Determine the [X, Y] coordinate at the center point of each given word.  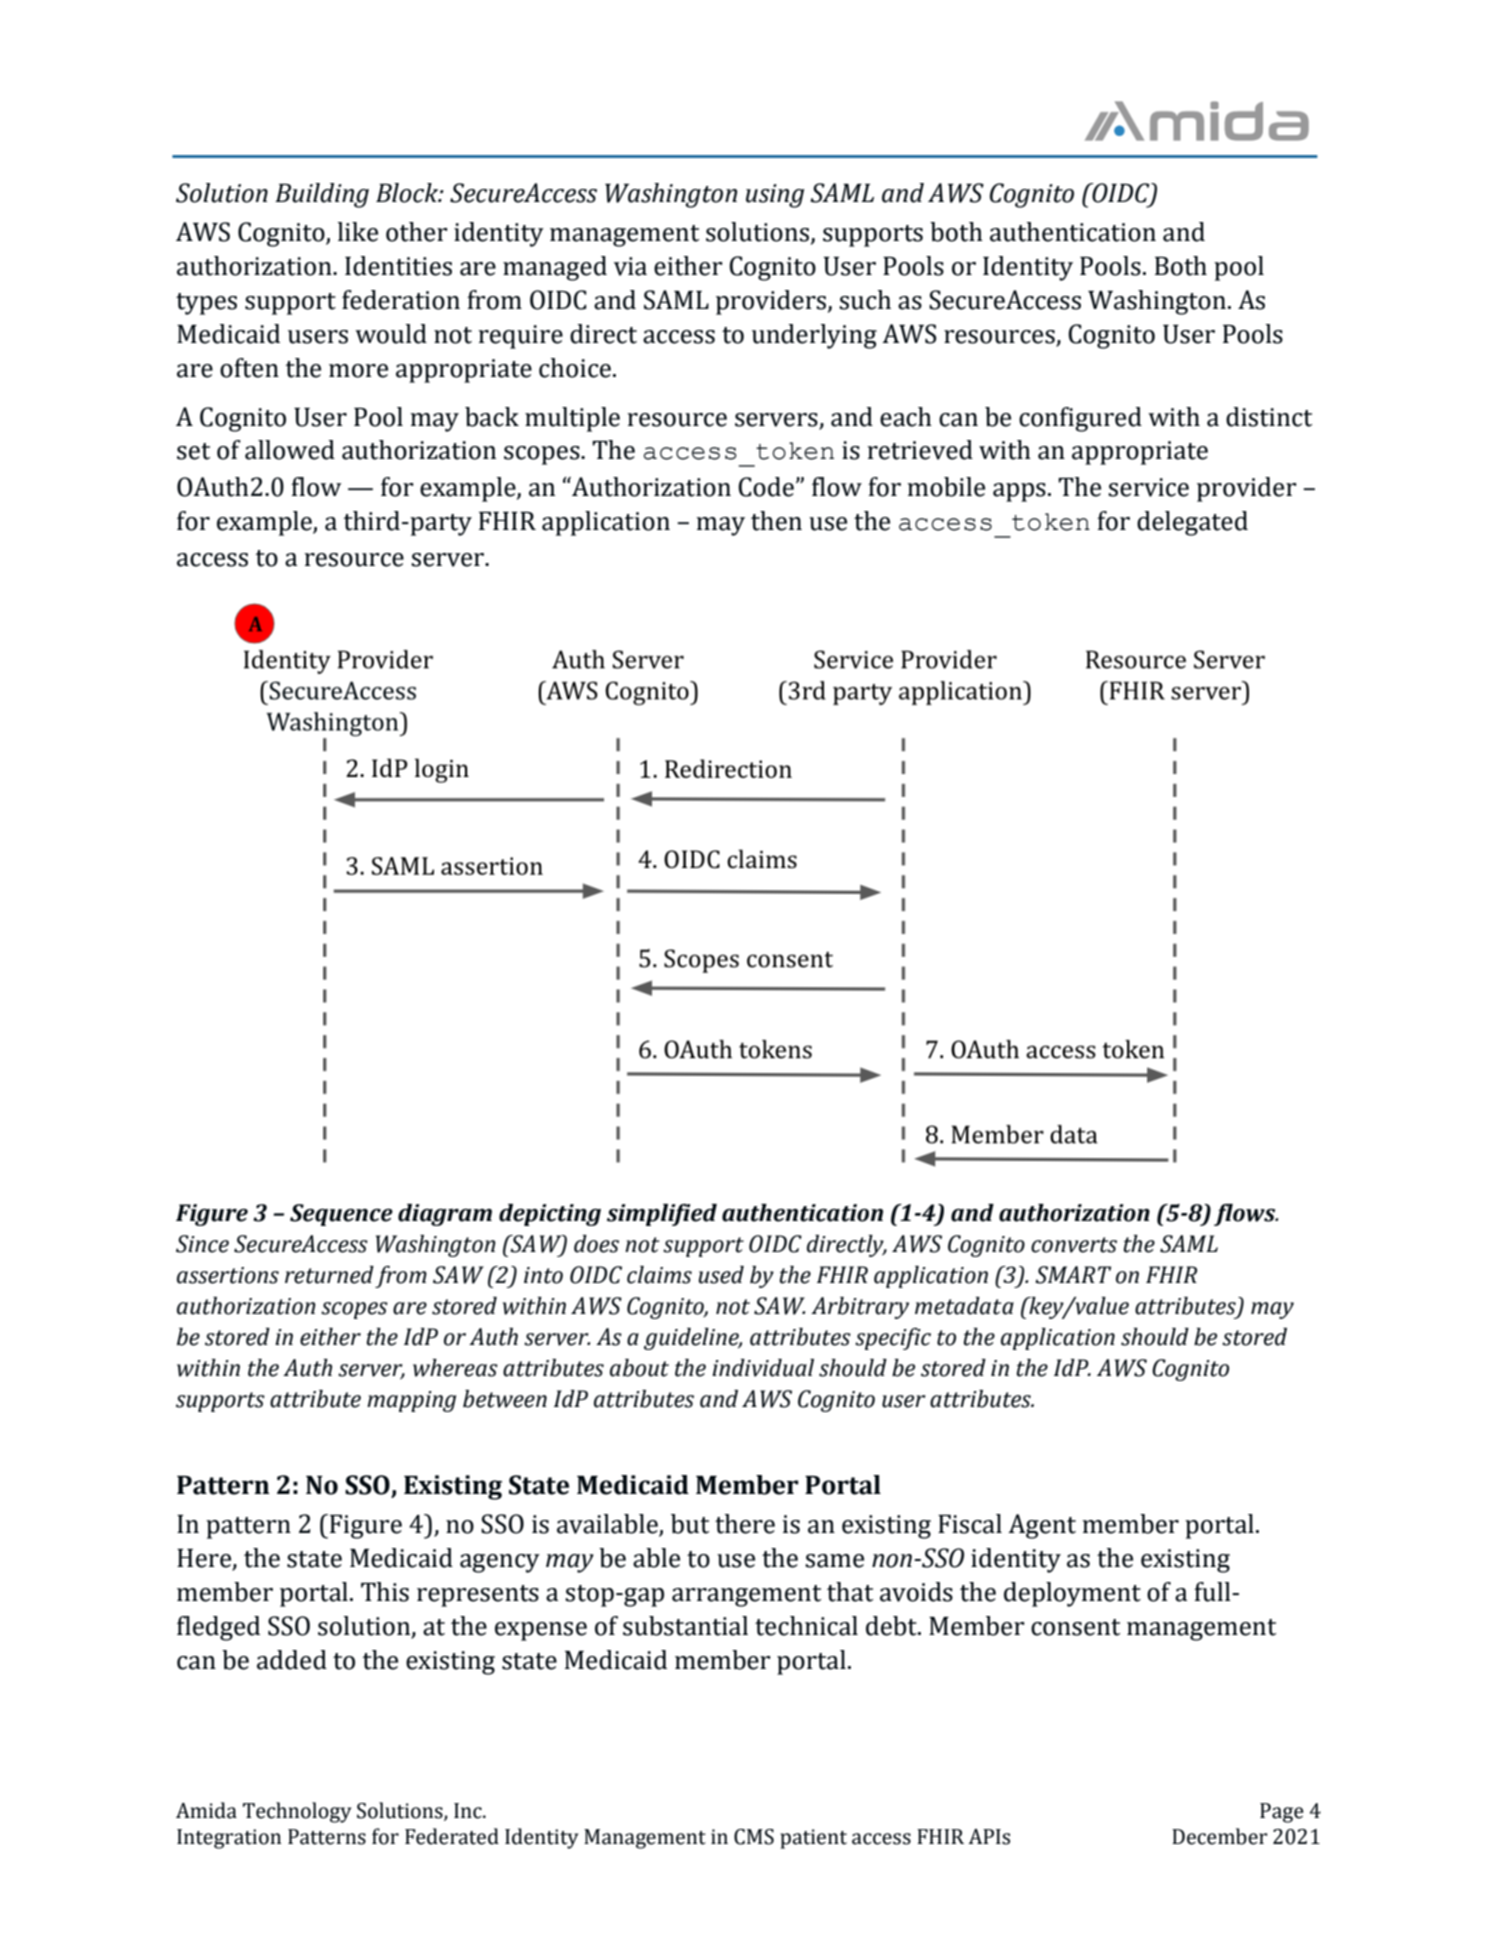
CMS [754, 1837]
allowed [290, 450]
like [357, 232]
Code [766, 487]
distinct [1269, 417]
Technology [297, 1812]
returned [329, 1275]
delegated [1192, 523]
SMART [1073, 1275]
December [1219, 1836]
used [721, 1275]
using [775, 196]
